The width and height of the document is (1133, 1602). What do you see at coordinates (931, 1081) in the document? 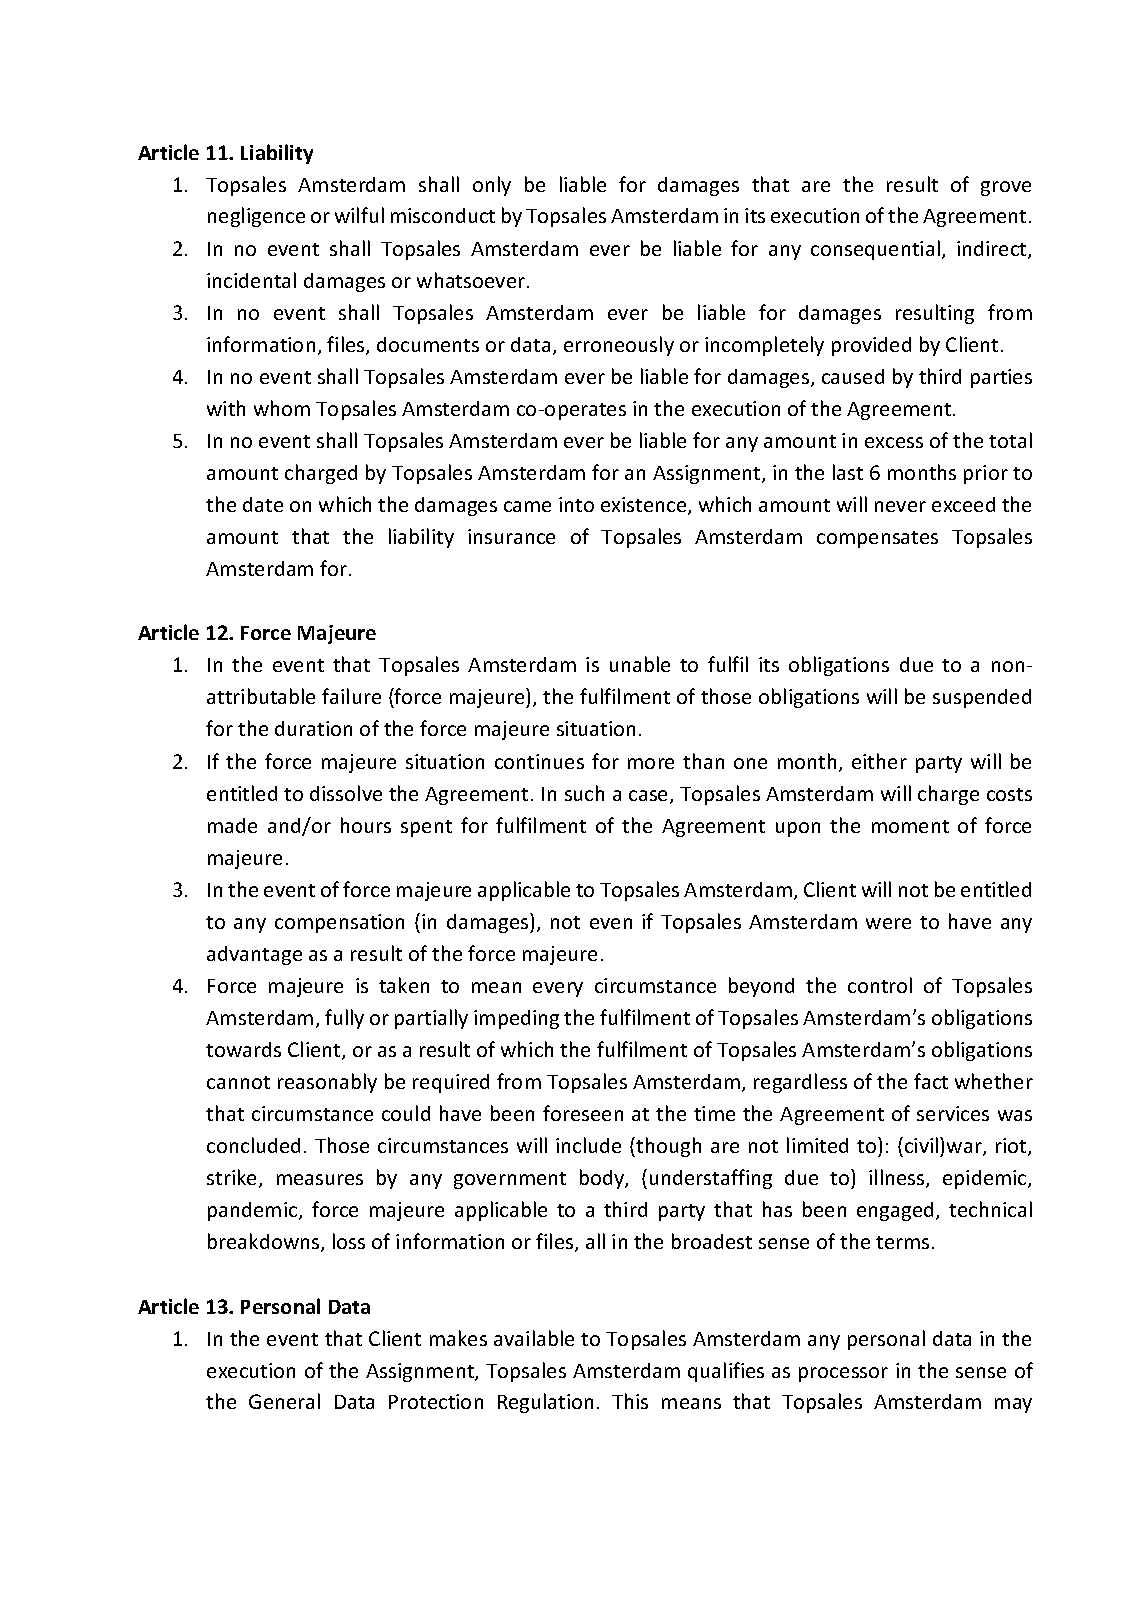
I see `fact` at bounding box center [931, 1081].
